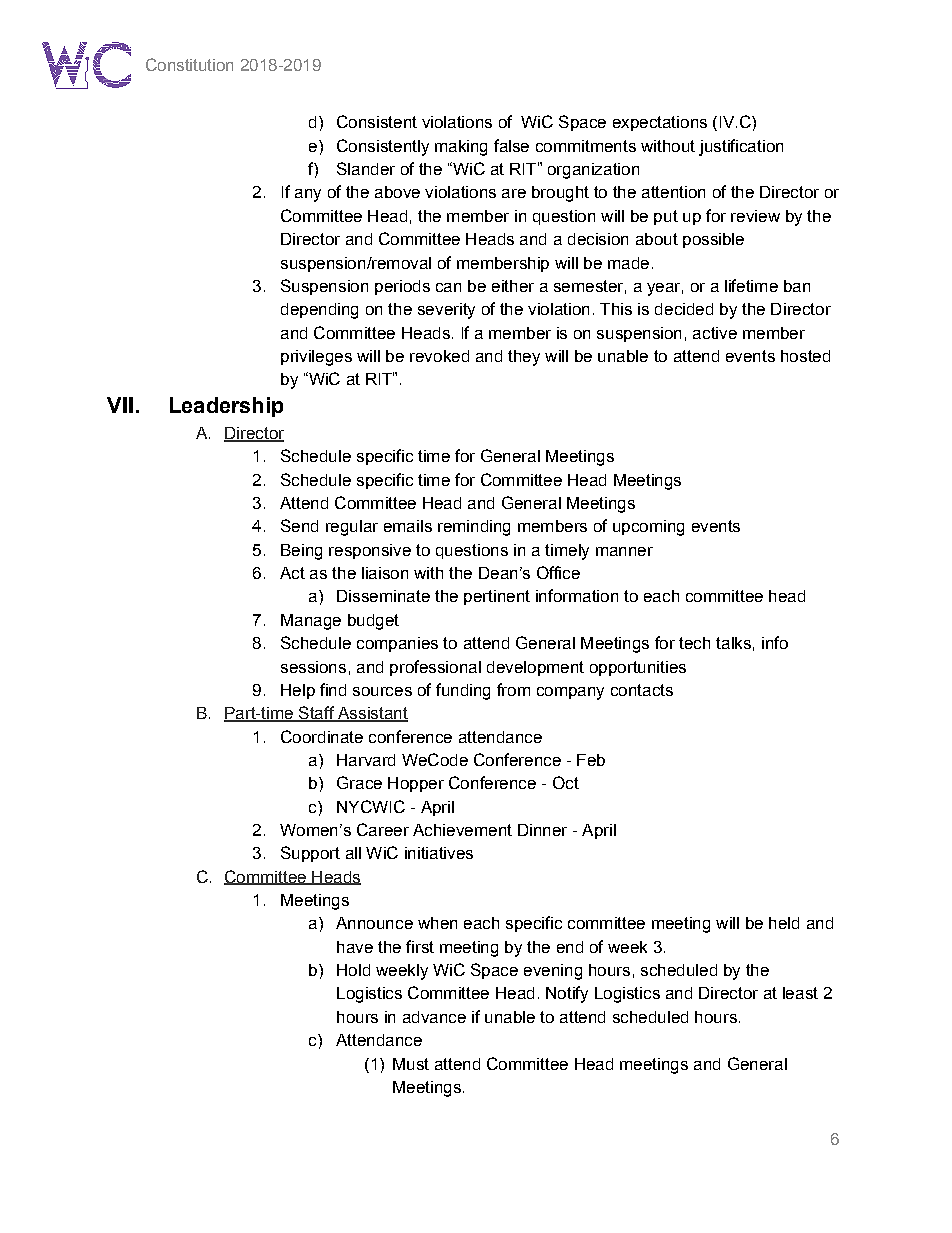 This screenshot has height=1233, width=952. Describe the element at coordinates (648, 528) in the screenshot. I see `upcoming` at that location.
